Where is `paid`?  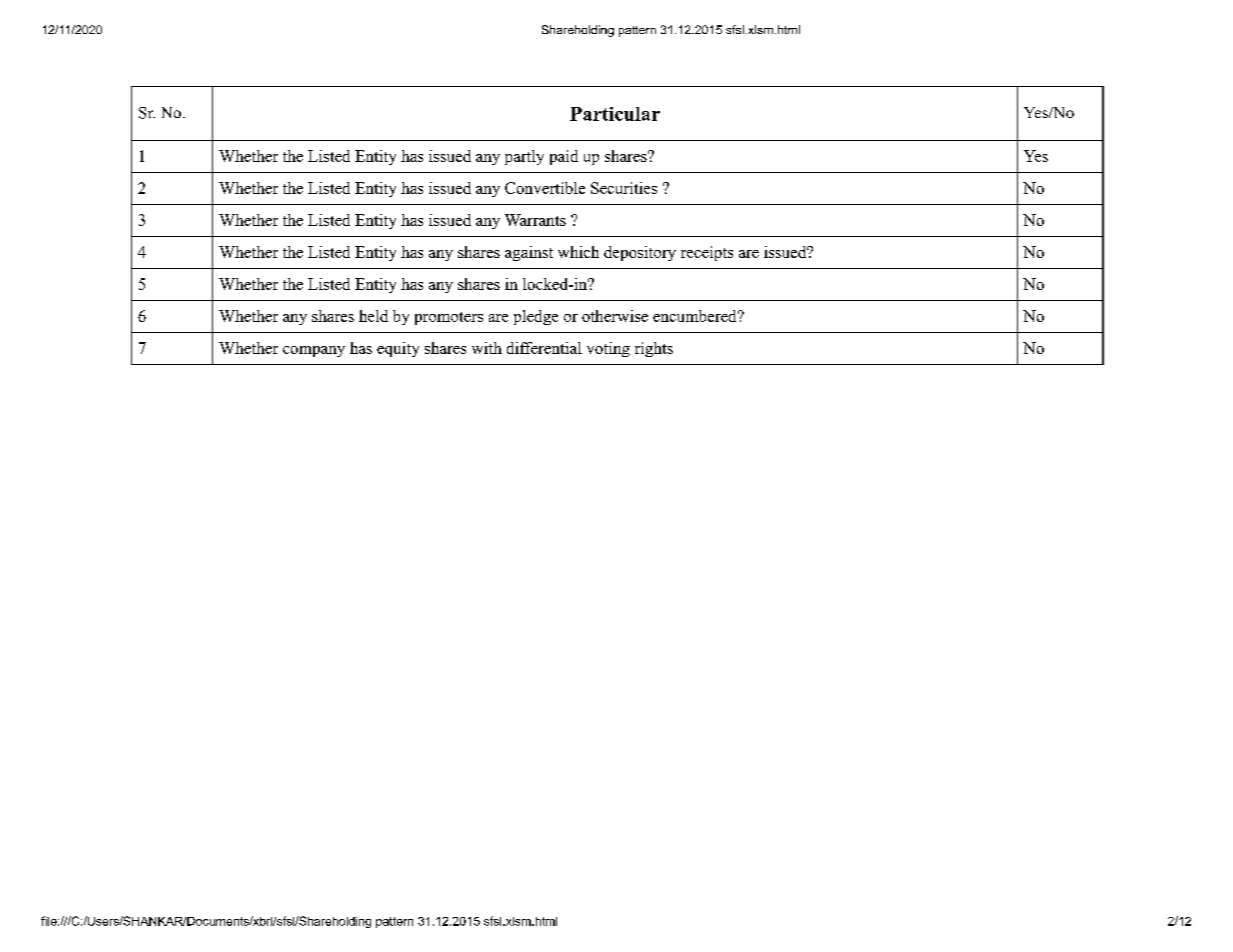 paid is located at coordinates (564, 157).
